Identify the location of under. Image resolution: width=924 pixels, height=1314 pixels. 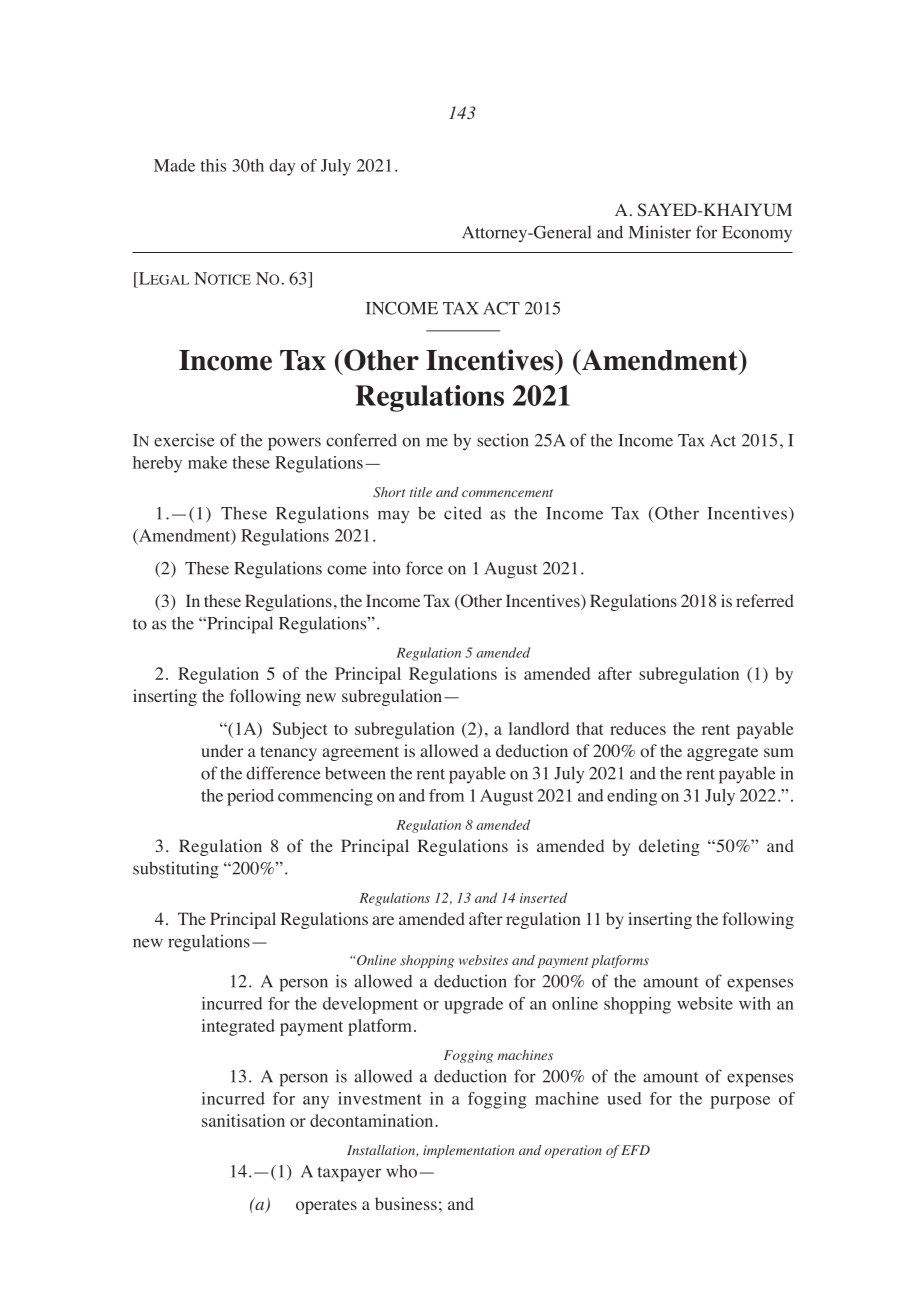
(222, 750).
